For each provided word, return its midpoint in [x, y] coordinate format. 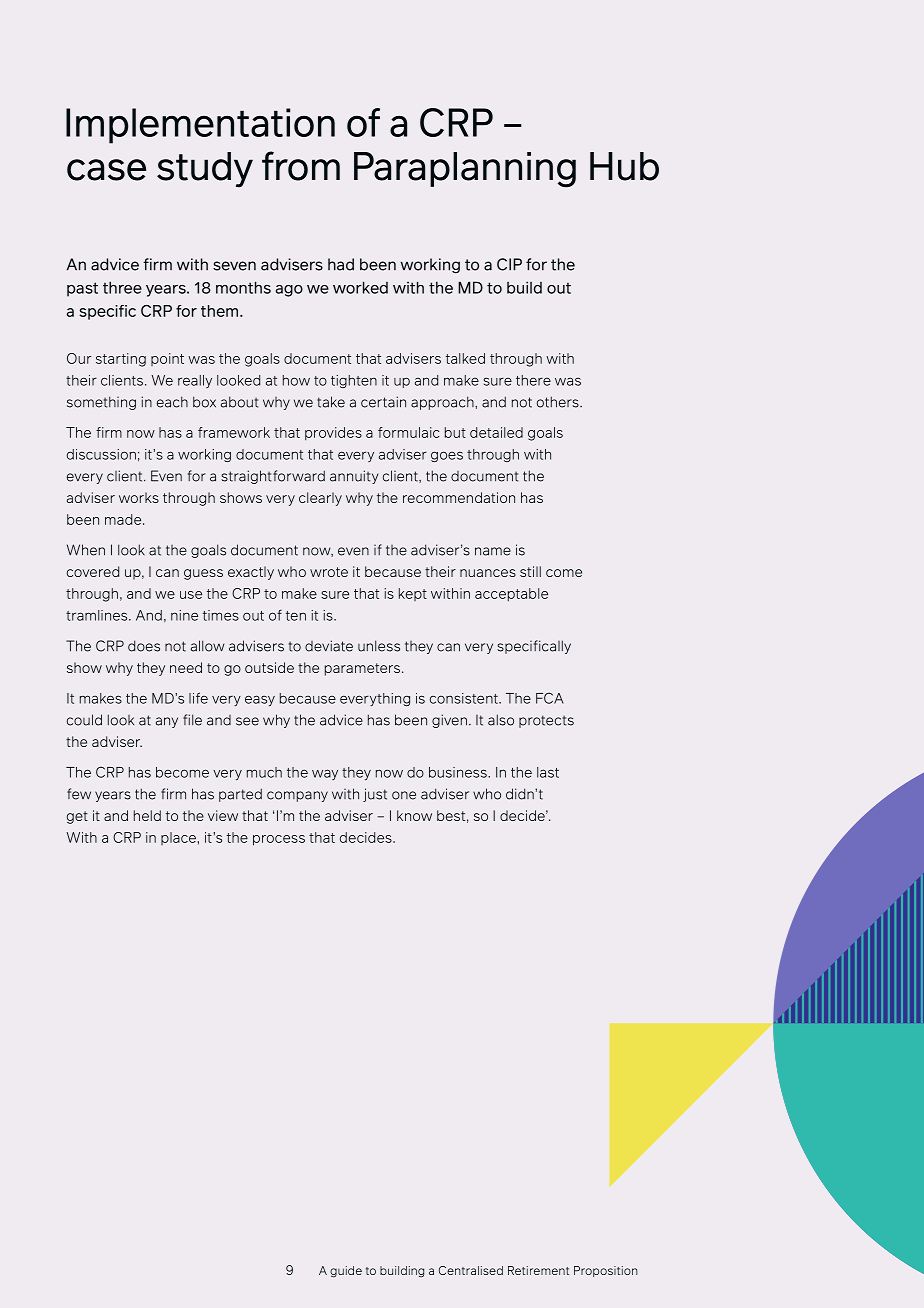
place [178, 838]
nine [184, 615]
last [548, 772]
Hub [624, 166]
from [301, 166]
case [106, 170]
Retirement [538, 1270]
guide [346, 1272]
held [147, 815]
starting [121, 360]
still [530, 571]
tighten [354, 381]
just [375, 795]
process [279, 840]
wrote [329, 572]
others [559, 402]
